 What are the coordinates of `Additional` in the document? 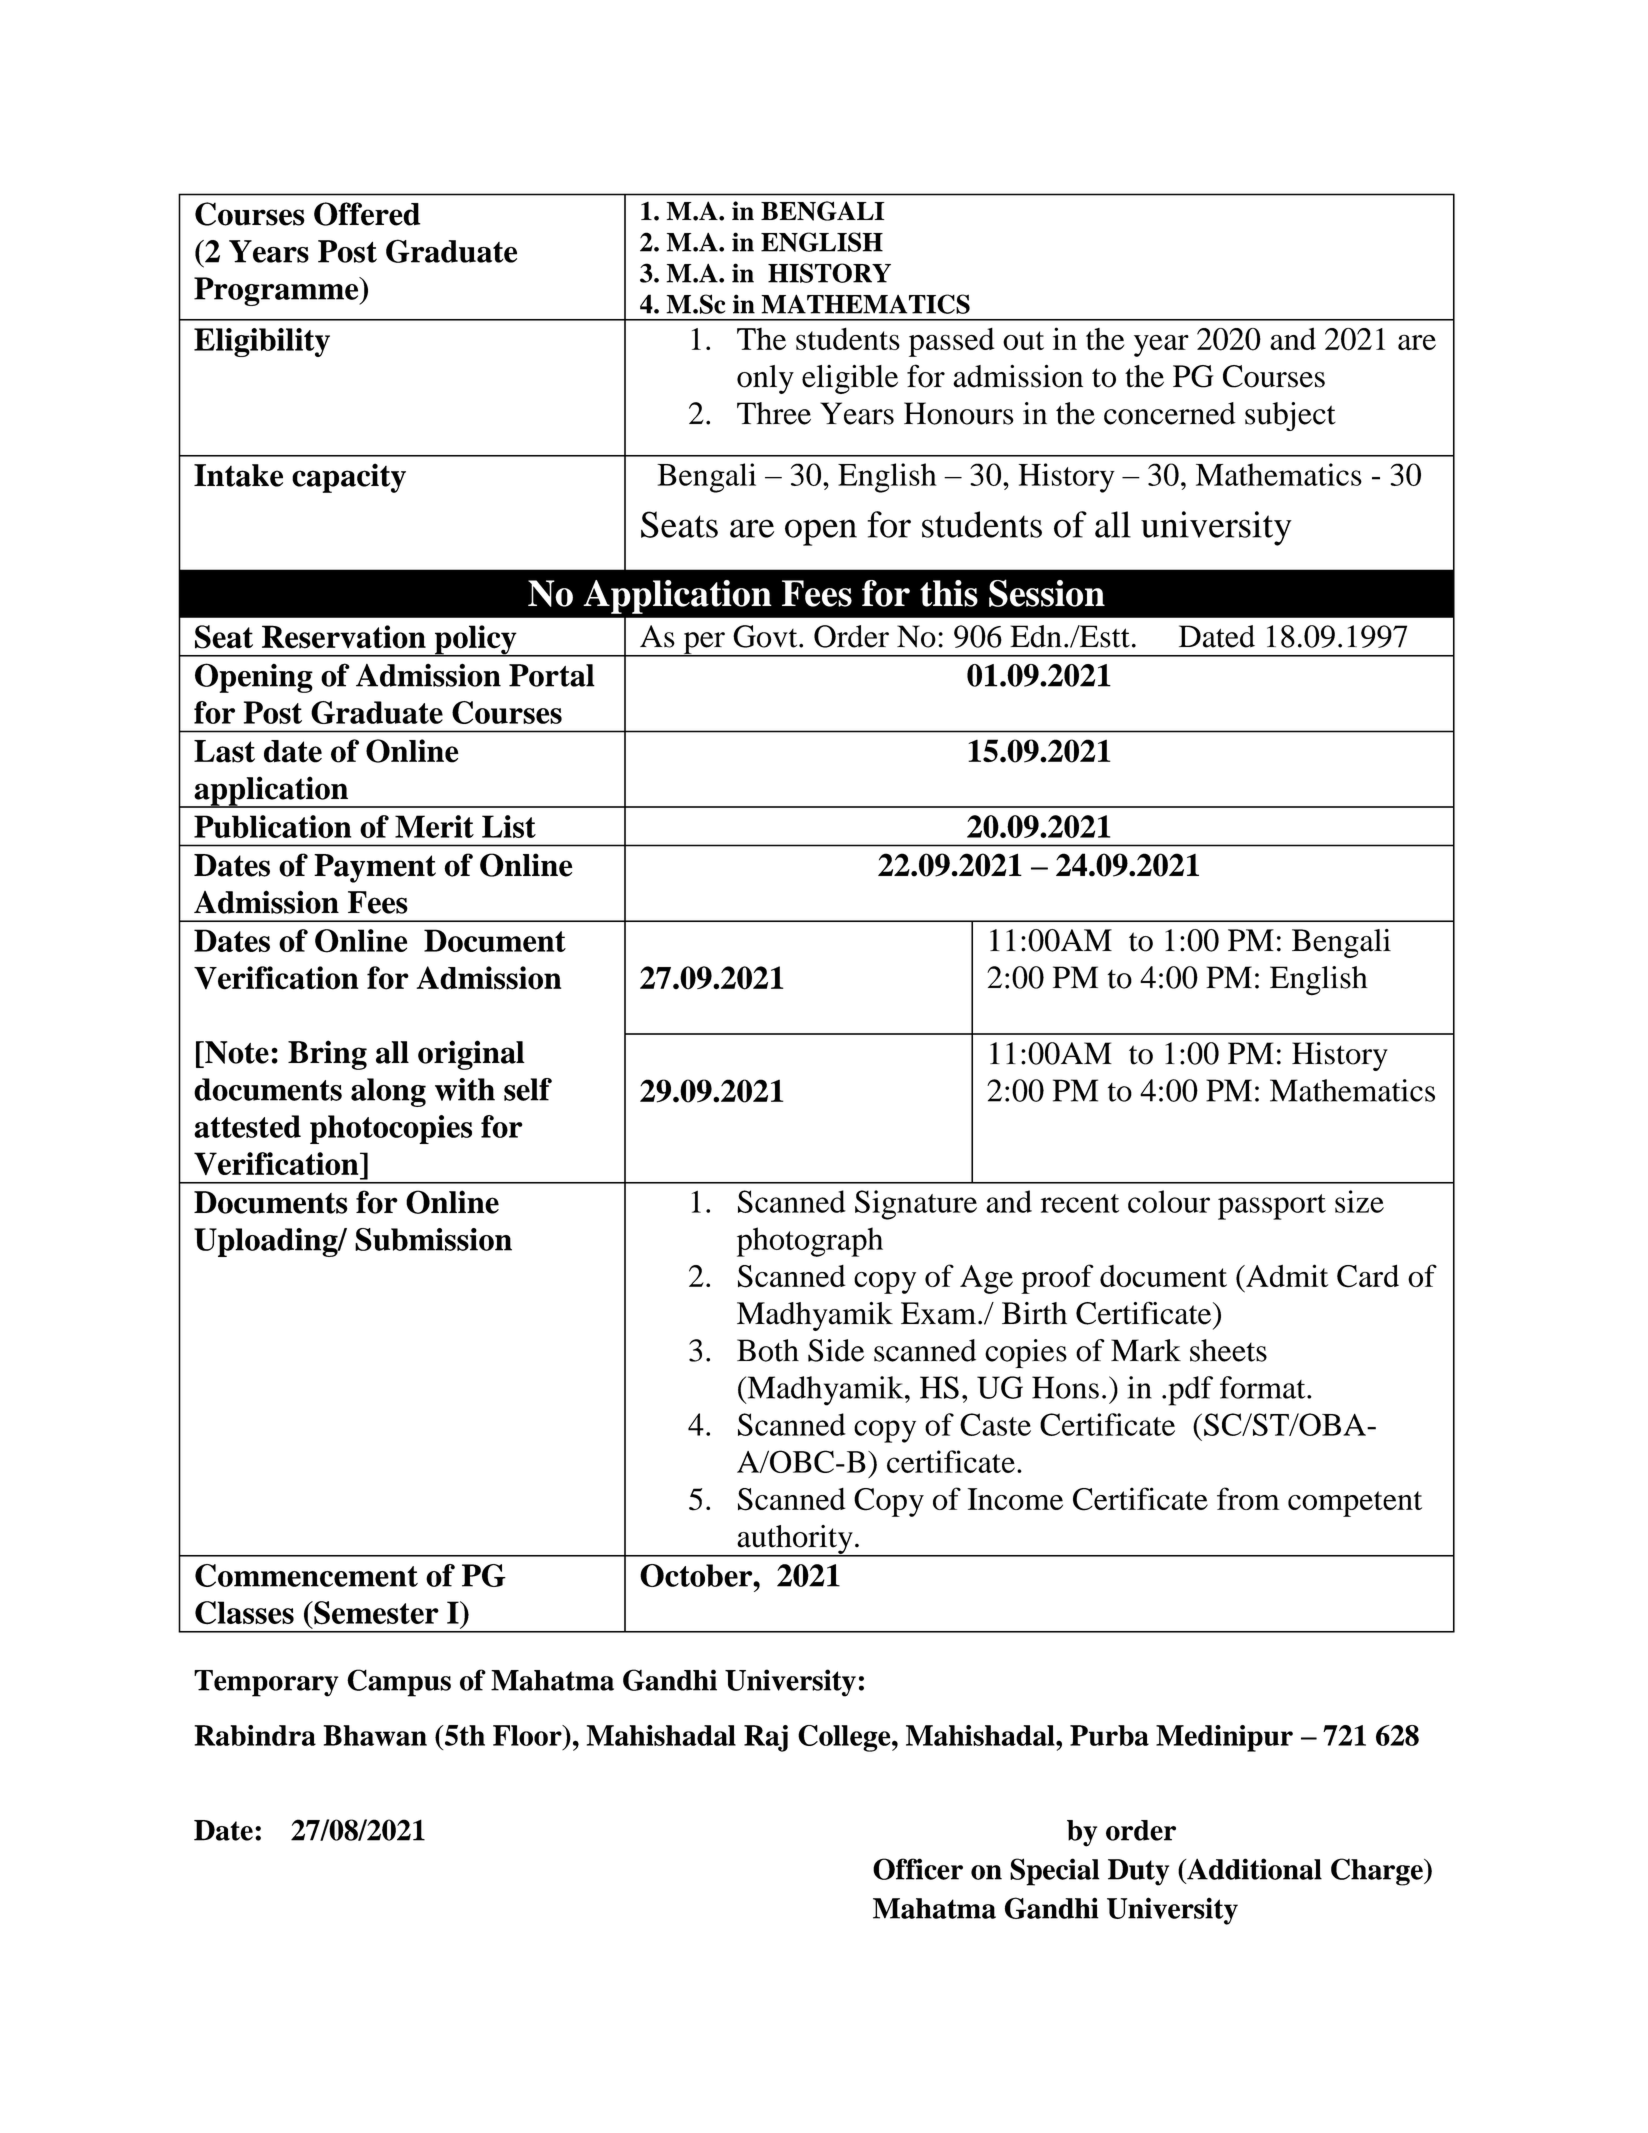 It's located at (1253, 1869).
